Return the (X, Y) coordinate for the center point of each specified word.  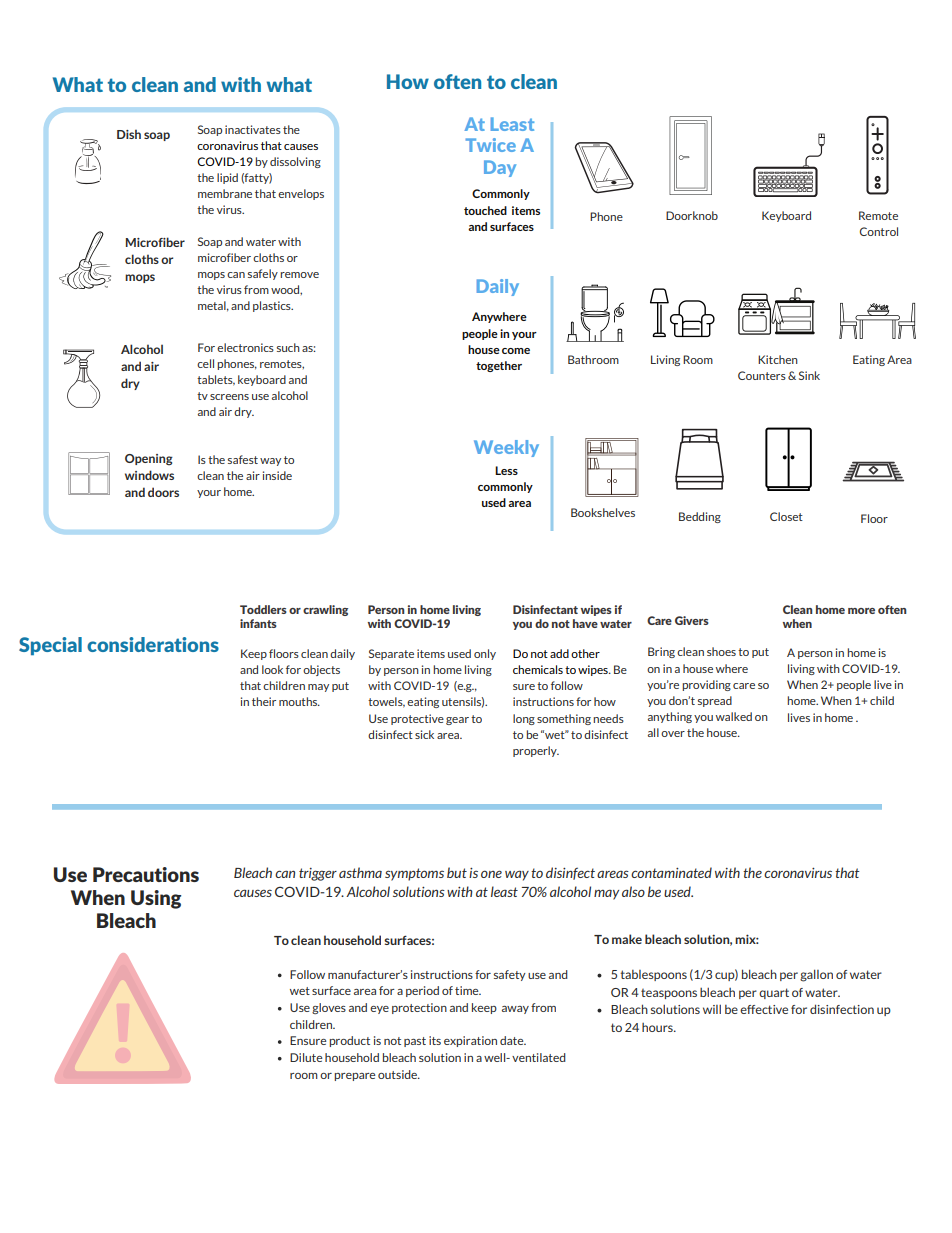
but (457, 872)
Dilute (306, 1057)
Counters (762, 375)
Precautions (146, 874)
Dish (129, 134)
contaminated (671, 872)
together (499, 366)
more (861, 611)
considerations (153, 644)
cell (205, 363)
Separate (391, 654)
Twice (490, 145)
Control (879, 231)
